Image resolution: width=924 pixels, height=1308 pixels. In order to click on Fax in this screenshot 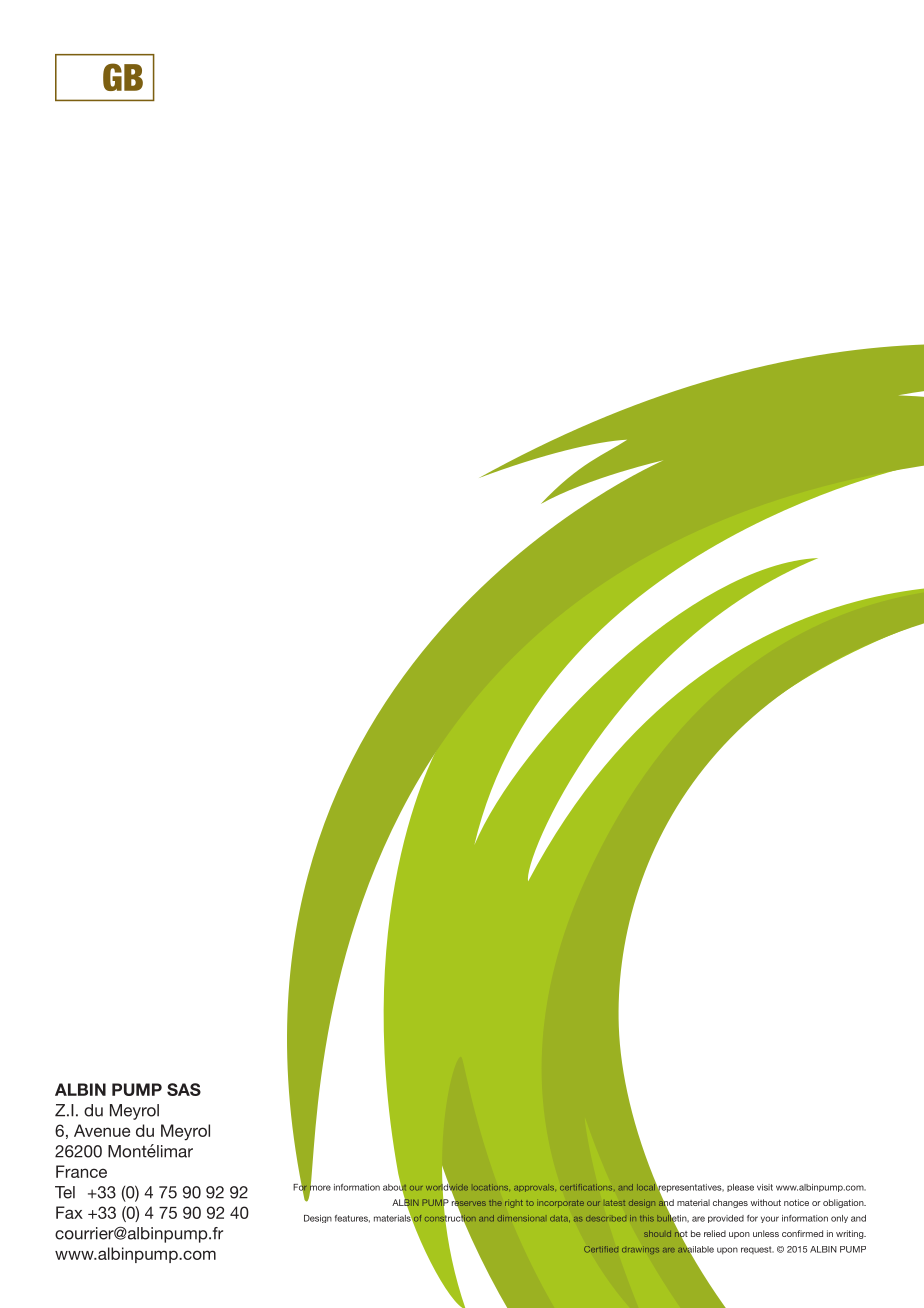, I will do `click(69, 1212)`.
